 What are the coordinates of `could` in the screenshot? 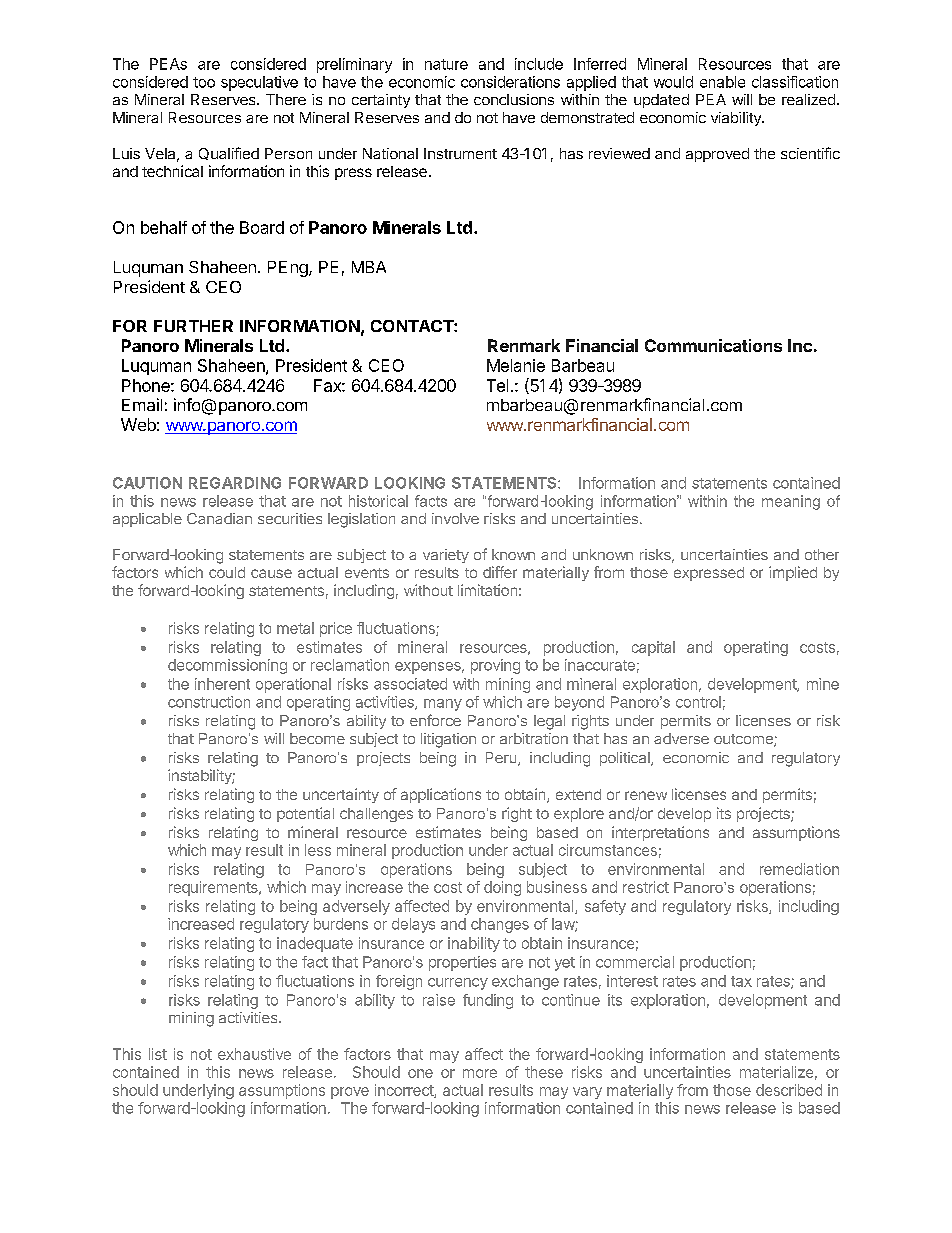 It's located at (227, 572).
